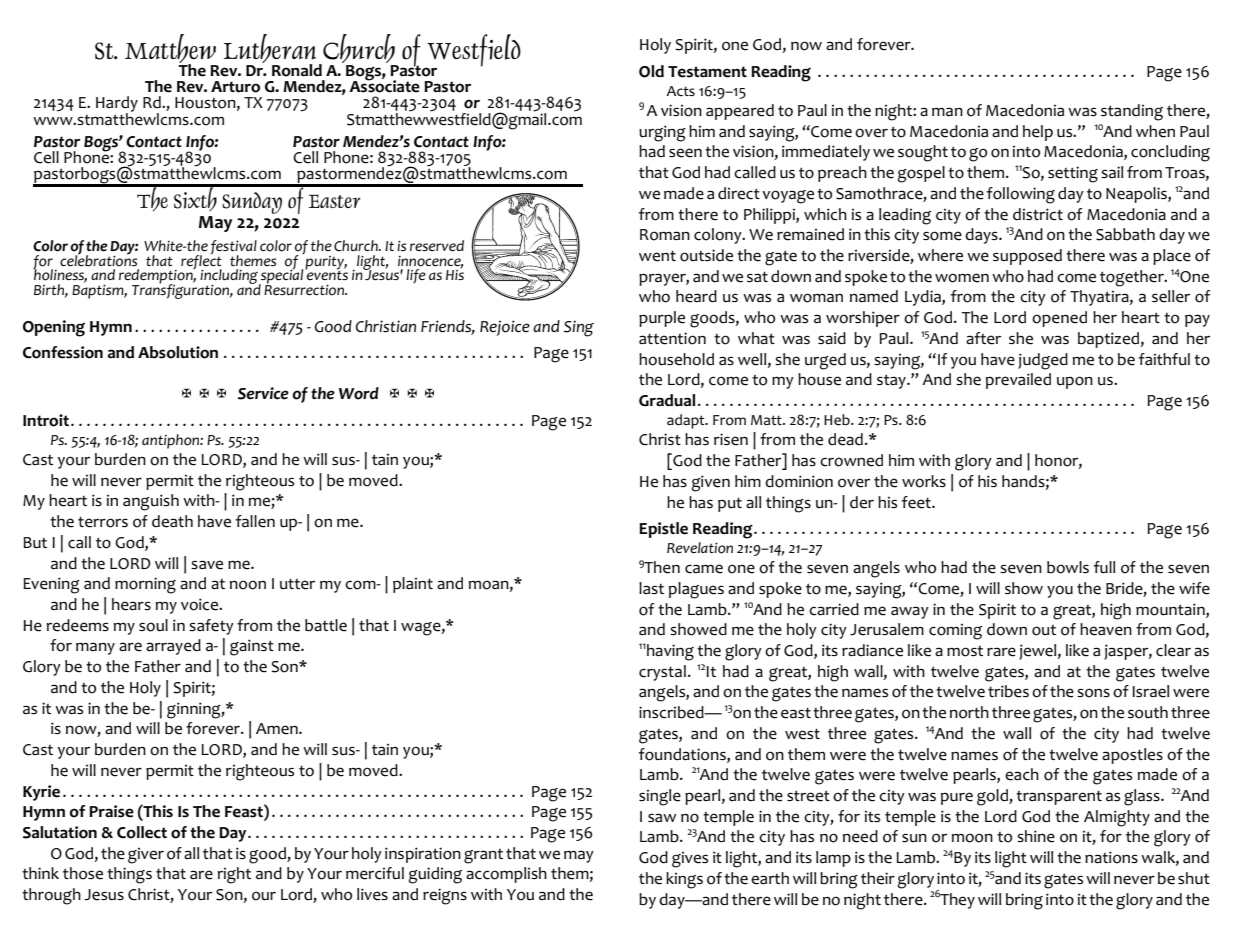 The height and width of the screenshot is (952, 1233). Describe the element at coordinates (680, 91) in the screenshot. I see `Acts` at that location.
